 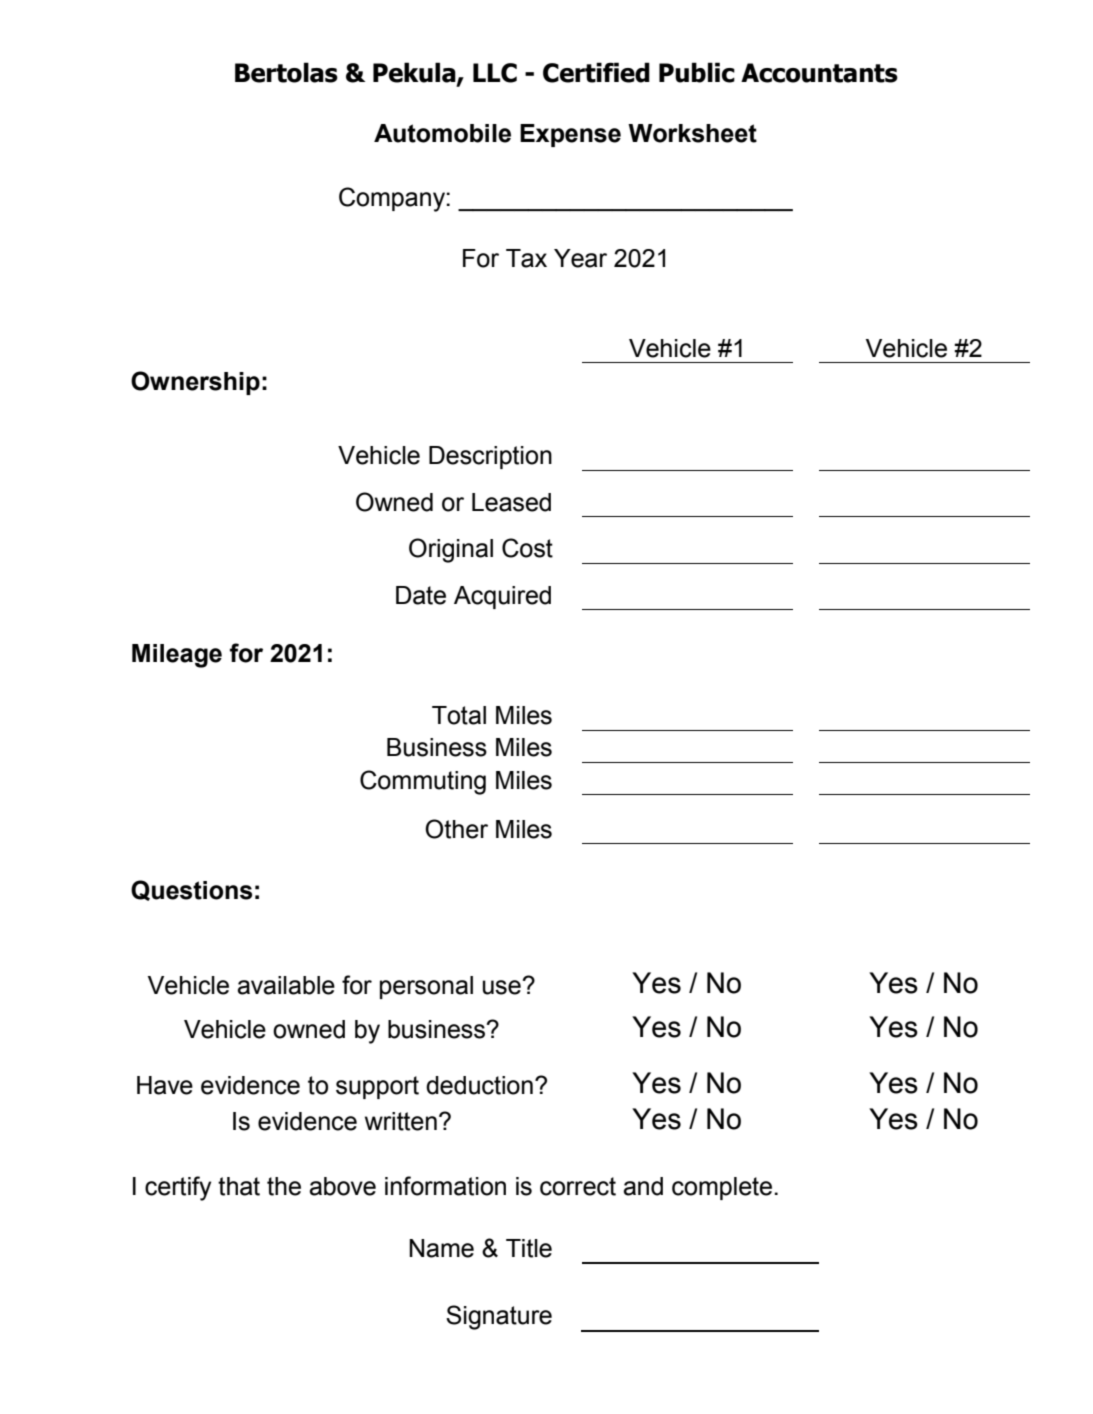 I want to click on Company, so click(x=393, y=199).
